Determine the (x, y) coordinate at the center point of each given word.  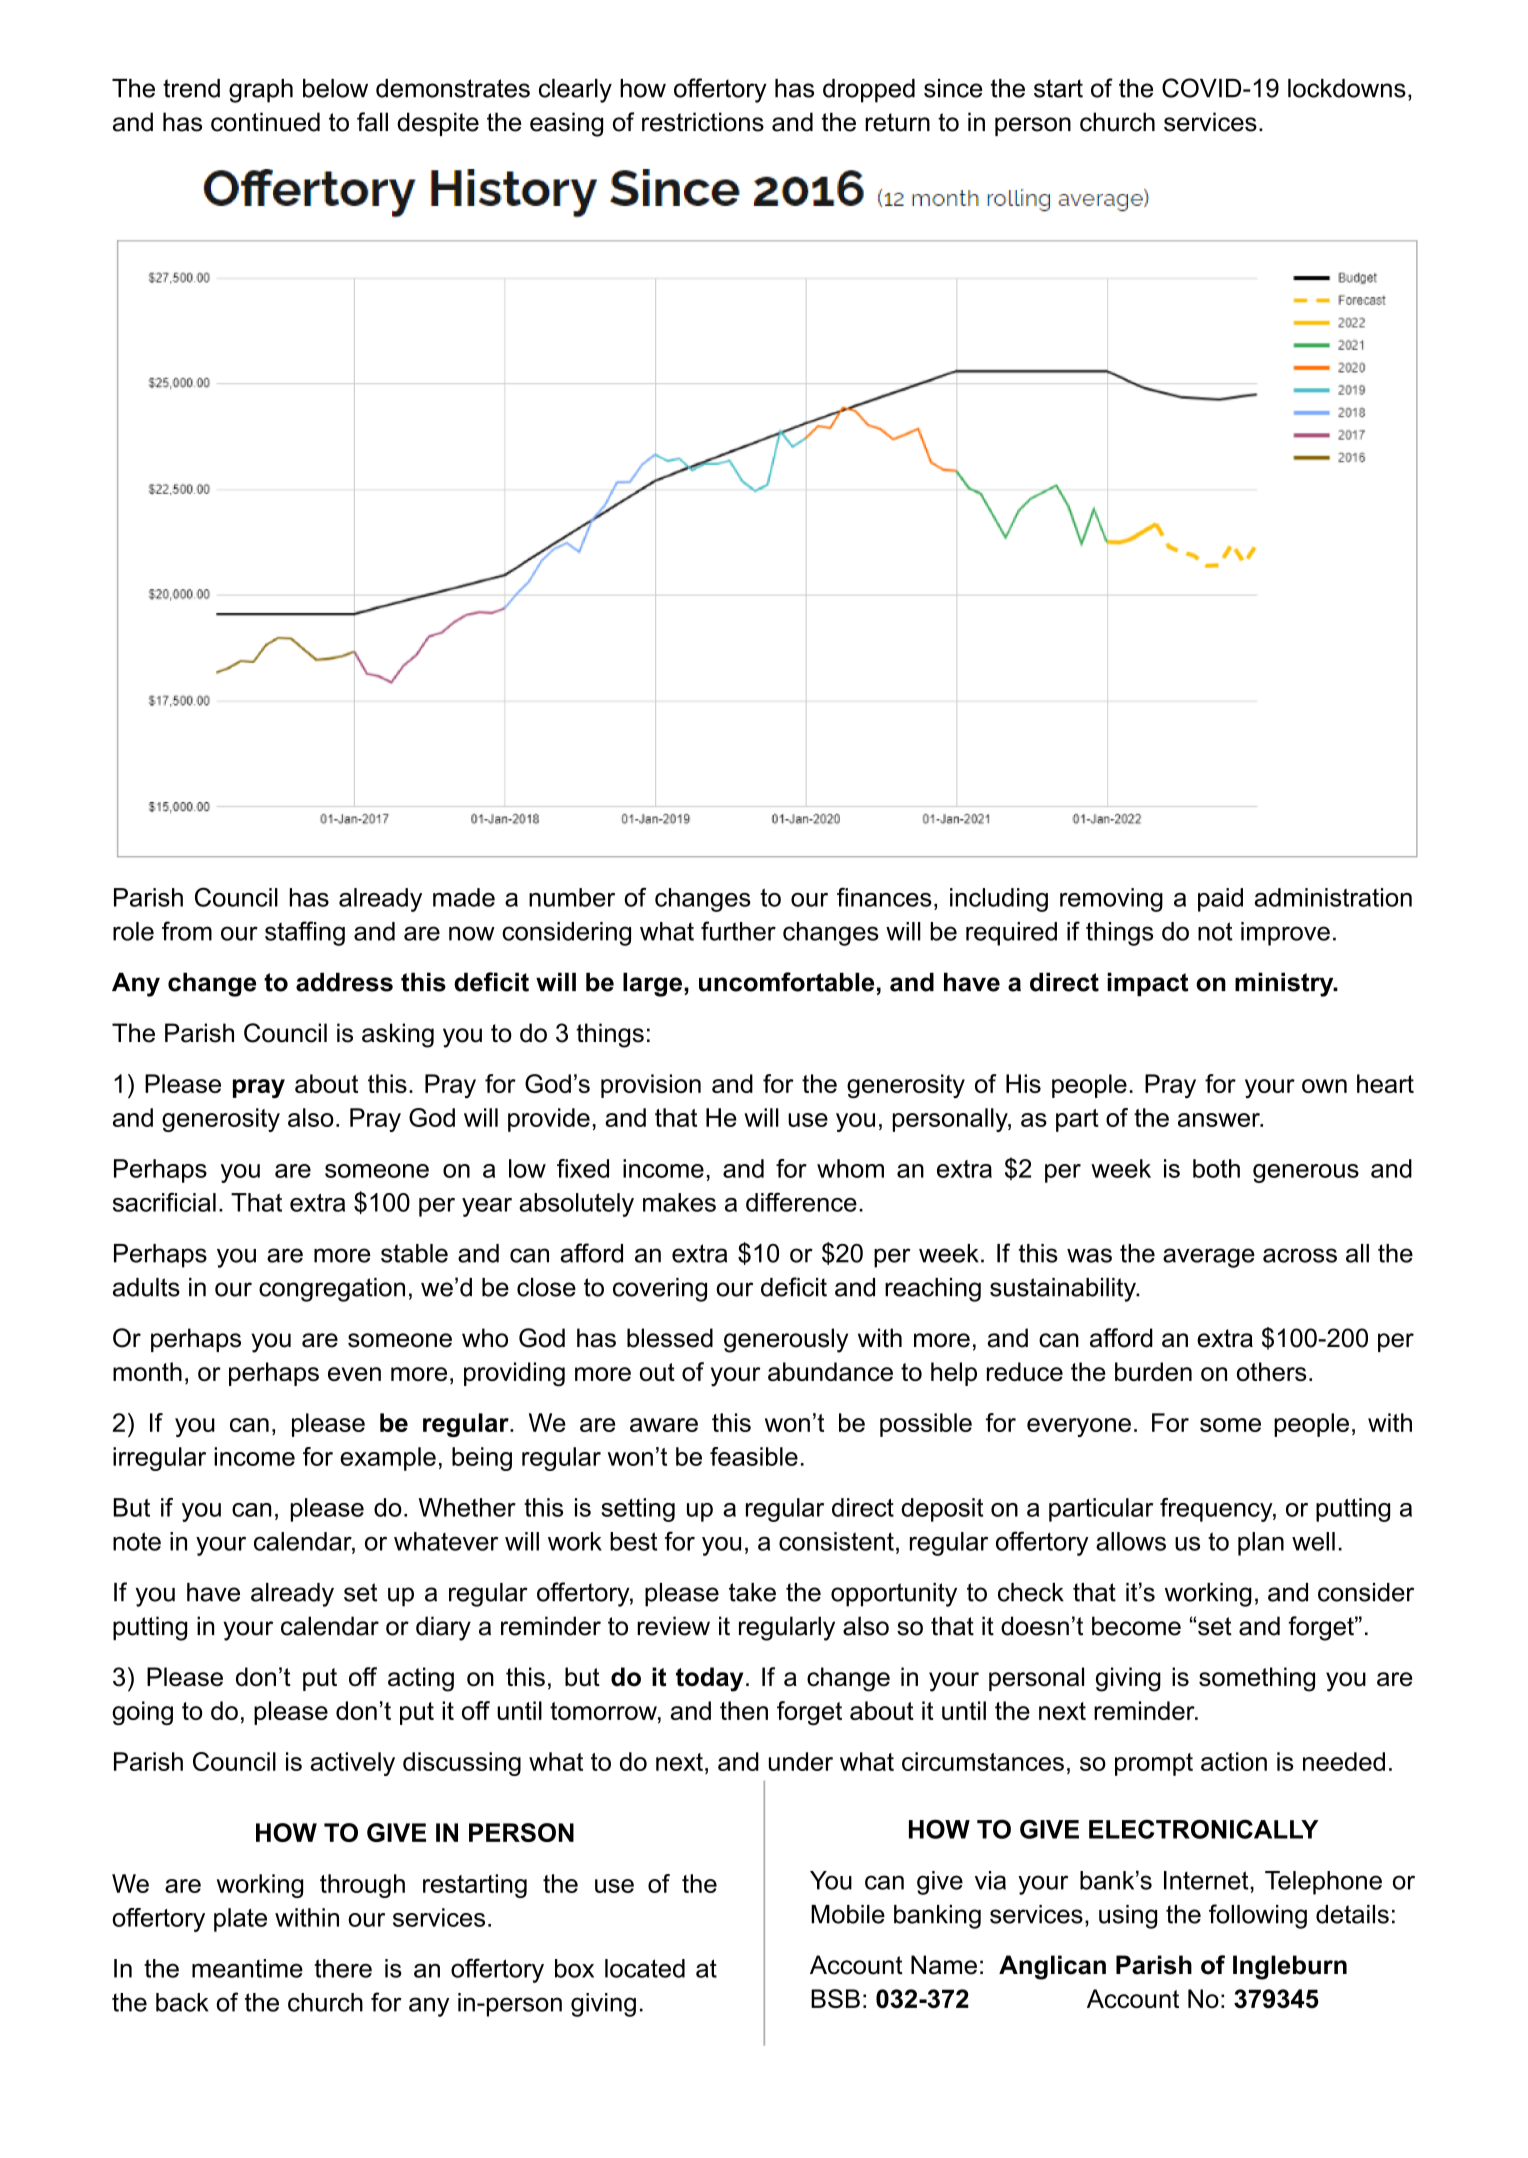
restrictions (703, 122)
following (1258, 1916)
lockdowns (1347, 88)
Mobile (848, 1914)
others (1271, 1371)
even (354, 1374)
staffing (305, 933)
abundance (830, 1371)
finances (884, 897)
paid (1220, 900)
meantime (247, 1968)
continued (265, 122)
